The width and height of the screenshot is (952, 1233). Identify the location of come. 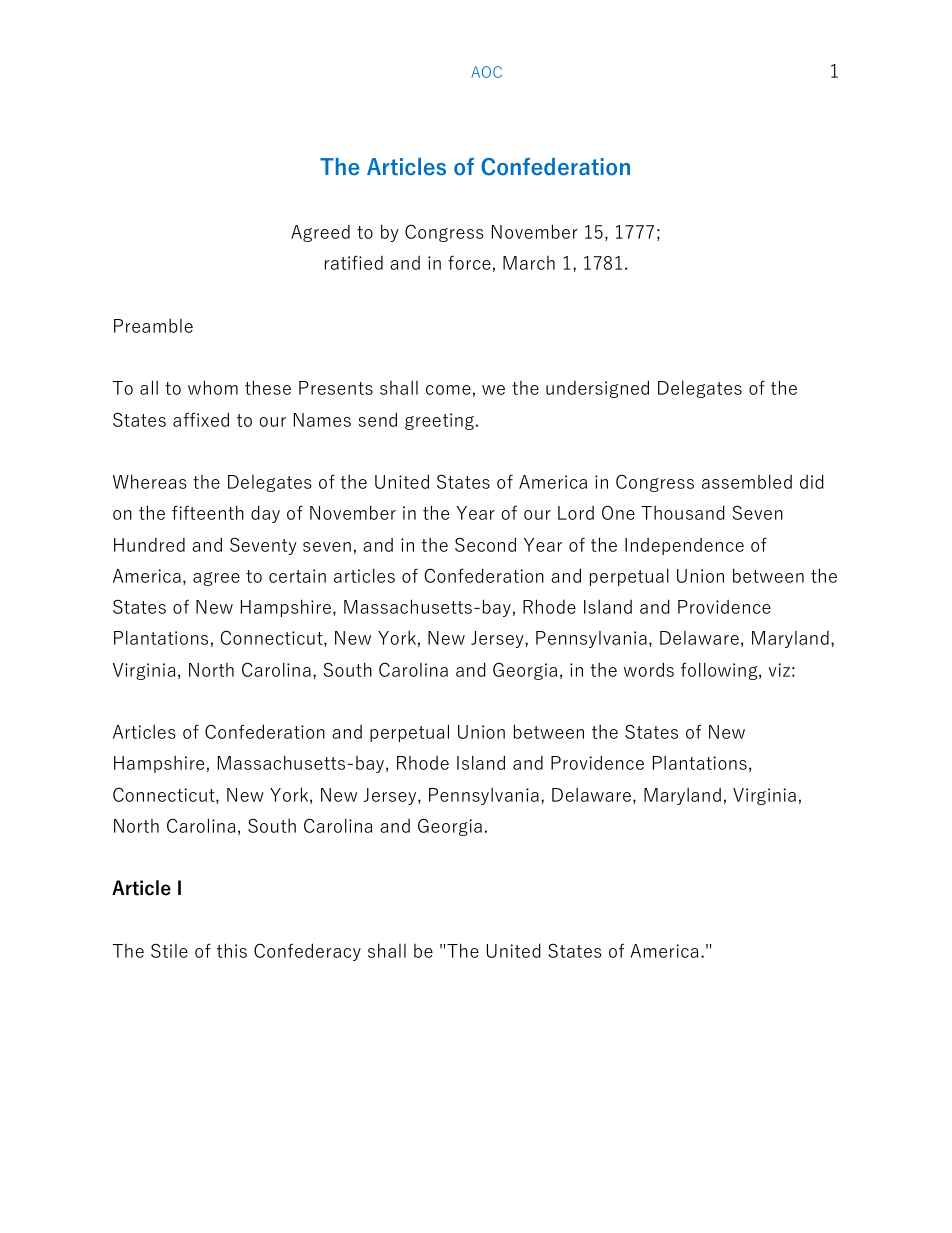
(448, 390).
